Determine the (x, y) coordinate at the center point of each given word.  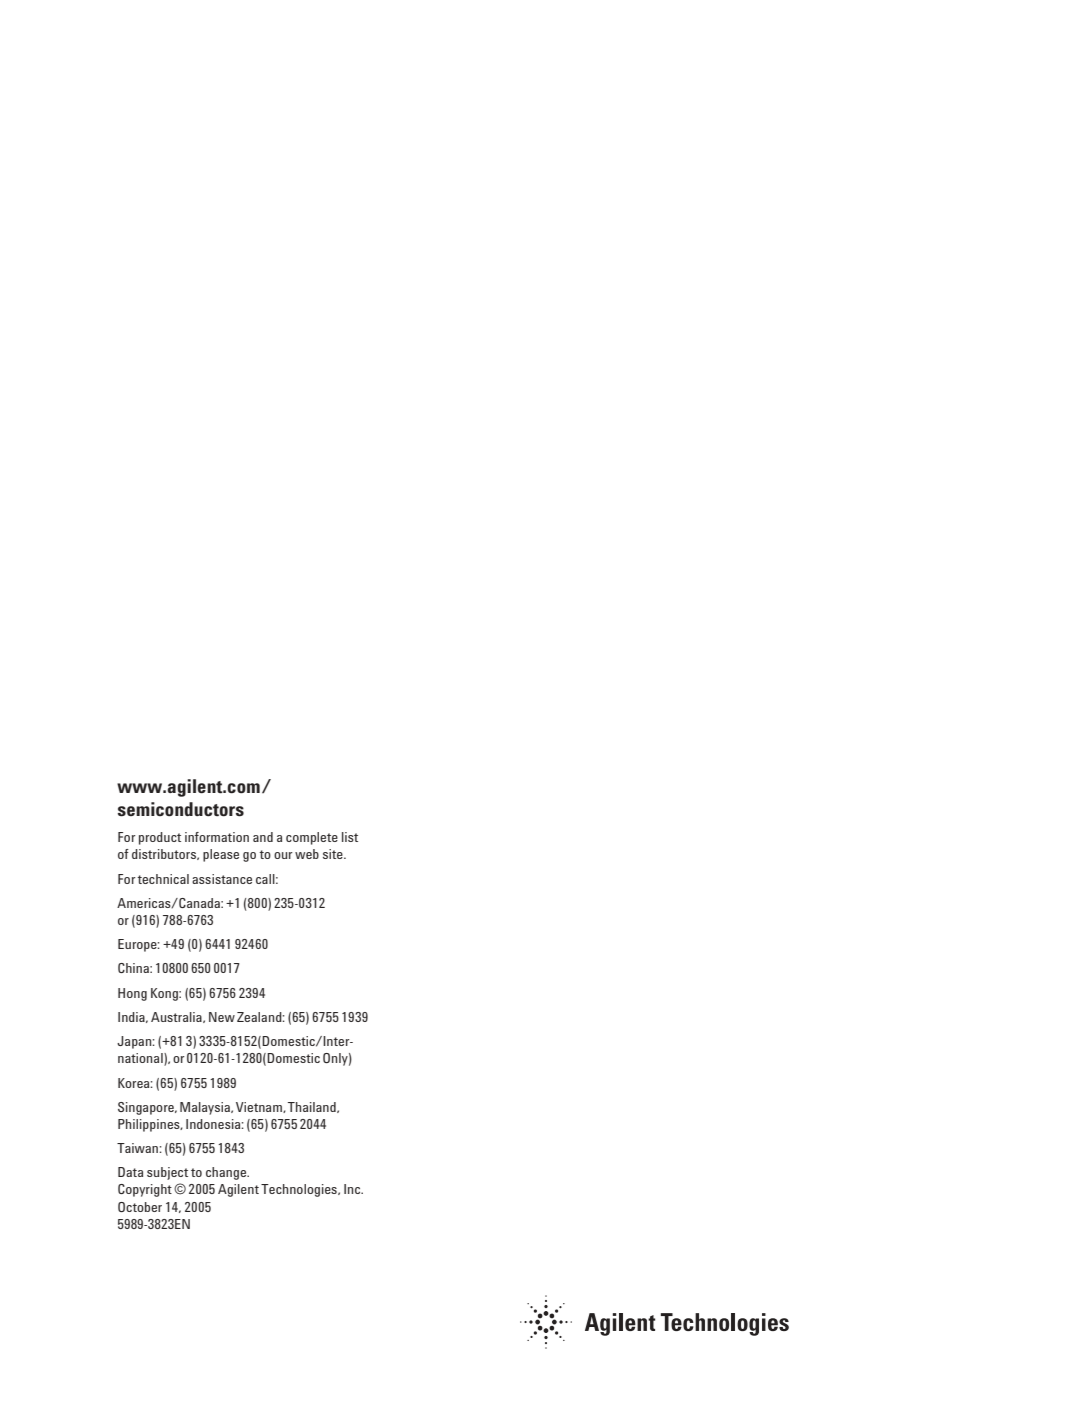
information (217, 837)
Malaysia (206, 1108)
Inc (353, 1189)
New (222, 1017)
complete (312, 838)
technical (163, 879)
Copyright (145, 1190)
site (334, 854)
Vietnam (260, 1107)
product (160, 838)
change (227, 1173)
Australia (177, 1017)
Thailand (313, 1107)
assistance (222, 879)
